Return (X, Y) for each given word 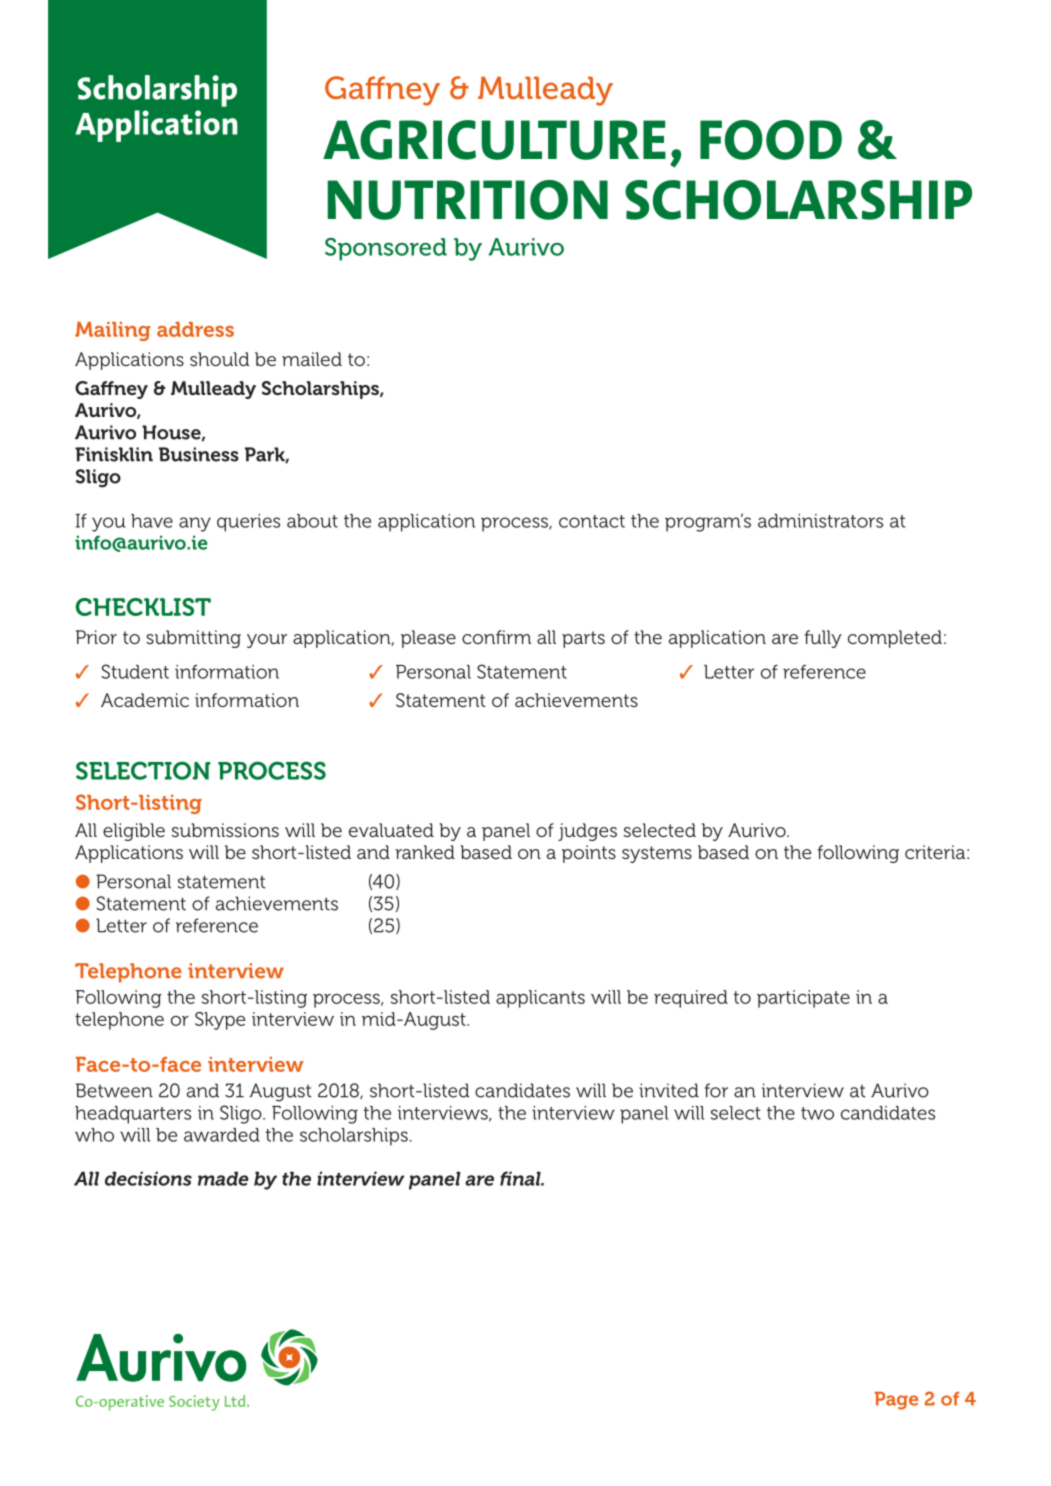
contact (592, 521)
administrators (820, 521)
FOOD (771, 140)
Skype (220, 1021)
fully (823, 639)
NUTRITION (467, 200)
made (223, 1178)
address (195, 329)
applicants (540, 999)
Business (199, 454)
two (817, 1113)
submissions (225, 830)
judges (587, 832)
